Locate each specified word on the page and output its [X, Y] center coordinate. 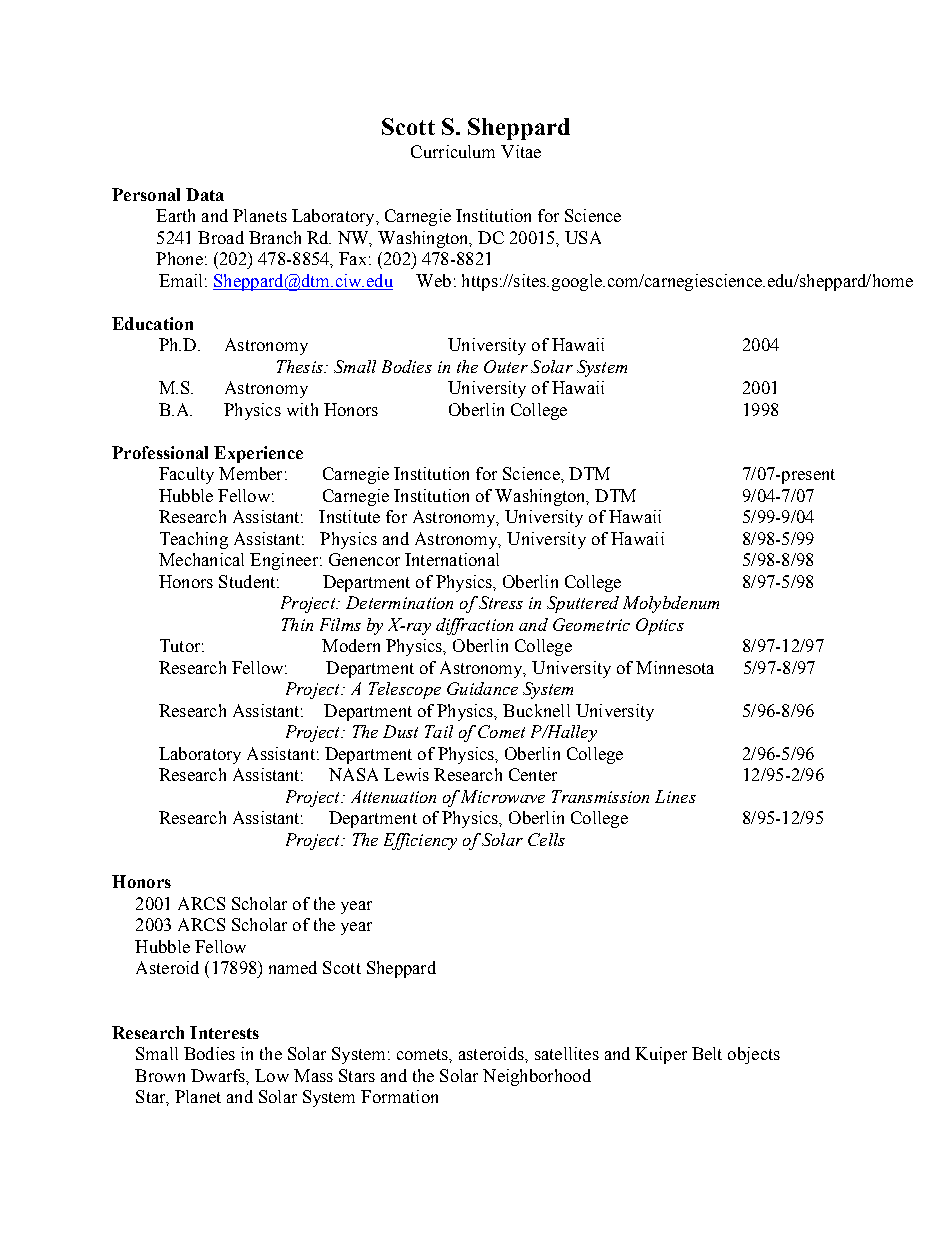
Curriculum [453, 151]
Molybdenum [671, 604]
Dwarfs [219, 1076]
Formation [399, 1096]
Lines [675, 796]
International [452, 559]
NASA [353, 774]
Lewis [406, 774]
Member [250, 473]
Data [205, 194]
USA [583, 237]
